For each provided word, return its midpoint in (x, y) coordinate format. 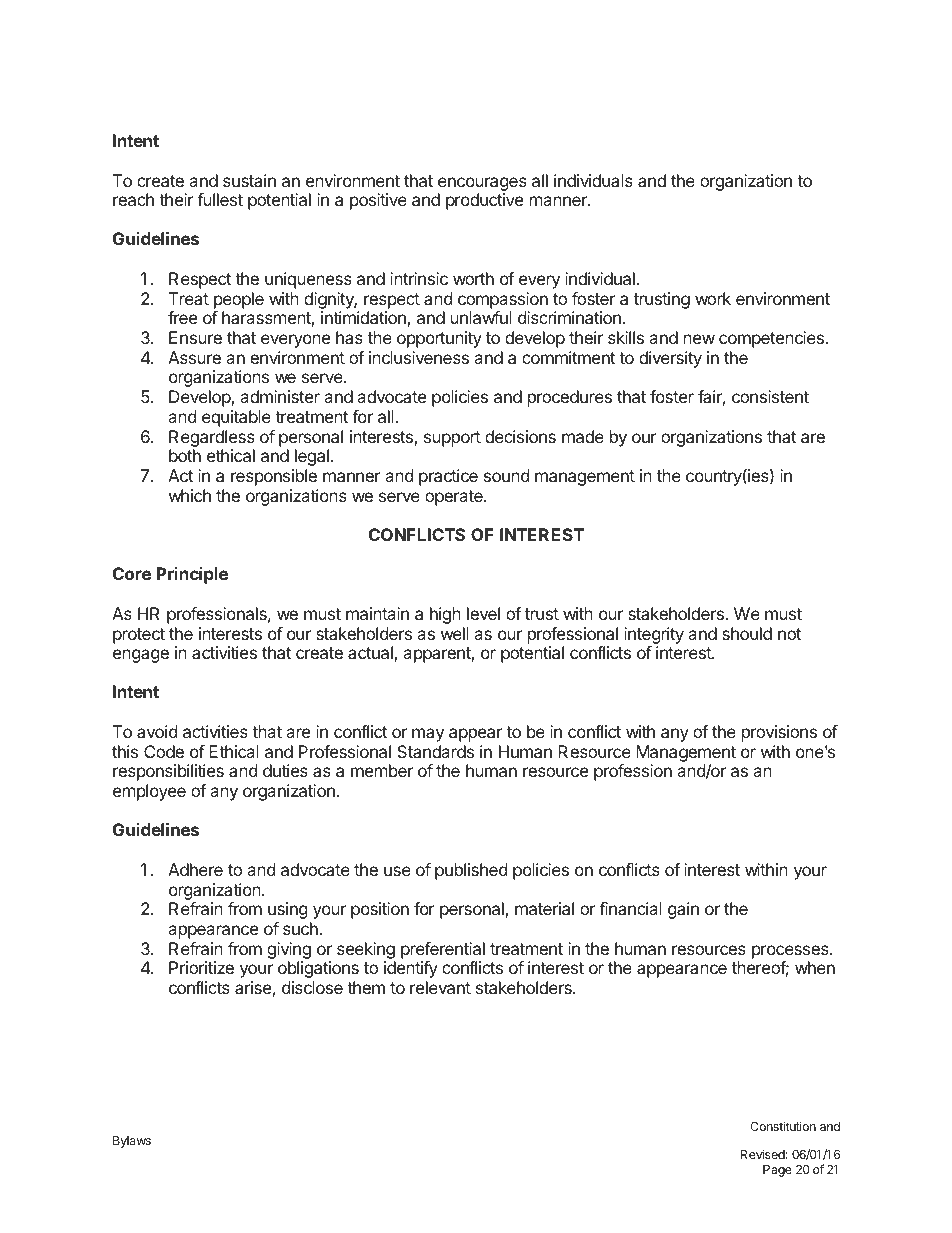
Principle (192, 575)
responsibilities (168, 772)
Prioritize (201, 967)
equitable (236, 418)
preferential (443, 950)
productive (484, 201)
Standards (435, 751)
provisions (779, 733)
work (713, 298)
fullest (220, 199)
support (452, 439)
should (747, 633)
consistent (770, 396)
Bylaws (132, 1142)
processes (791, 952)
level (483, 613)
